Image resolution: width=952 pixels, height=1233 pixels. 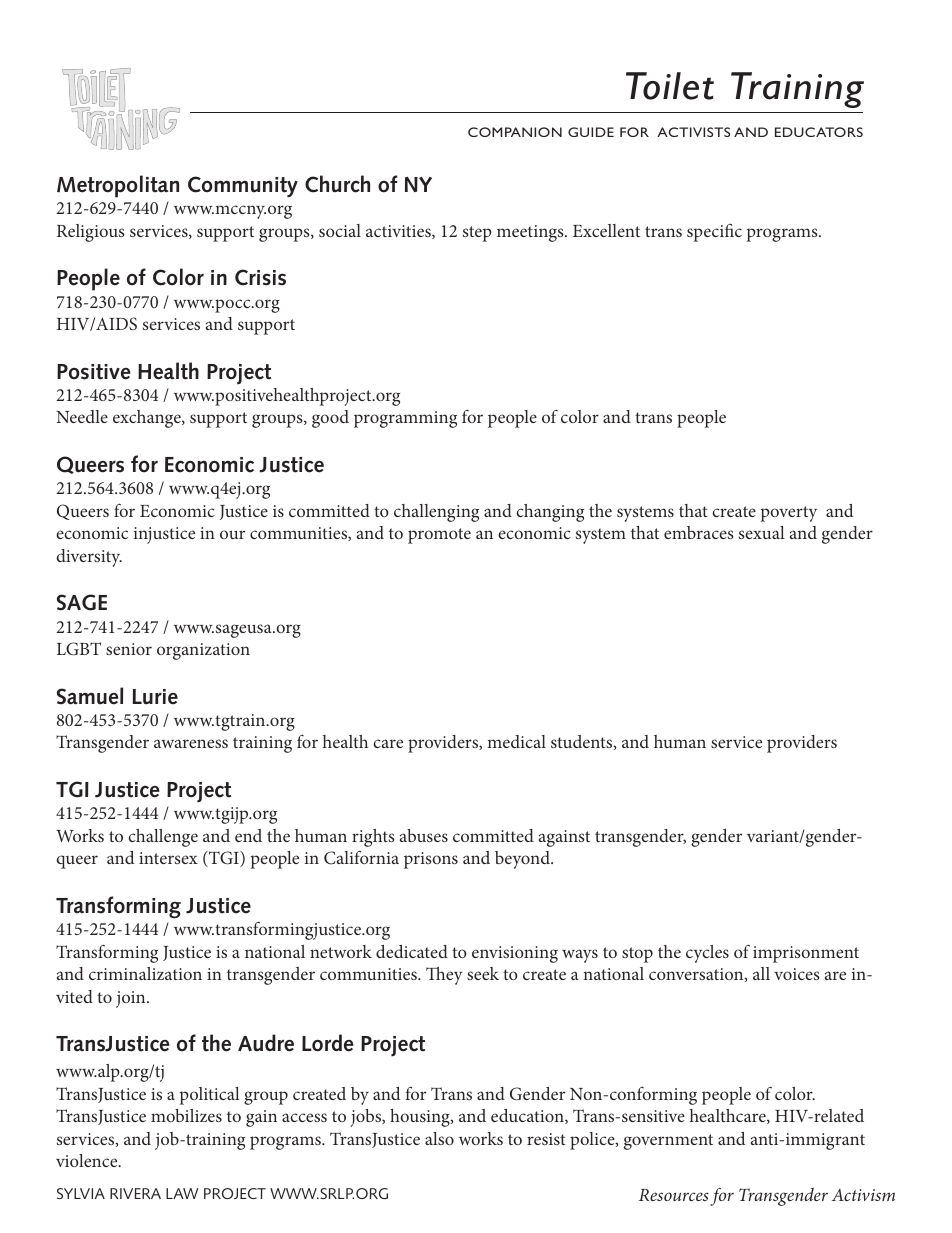 I want to click on embraces, so click(x=699, y=532).
